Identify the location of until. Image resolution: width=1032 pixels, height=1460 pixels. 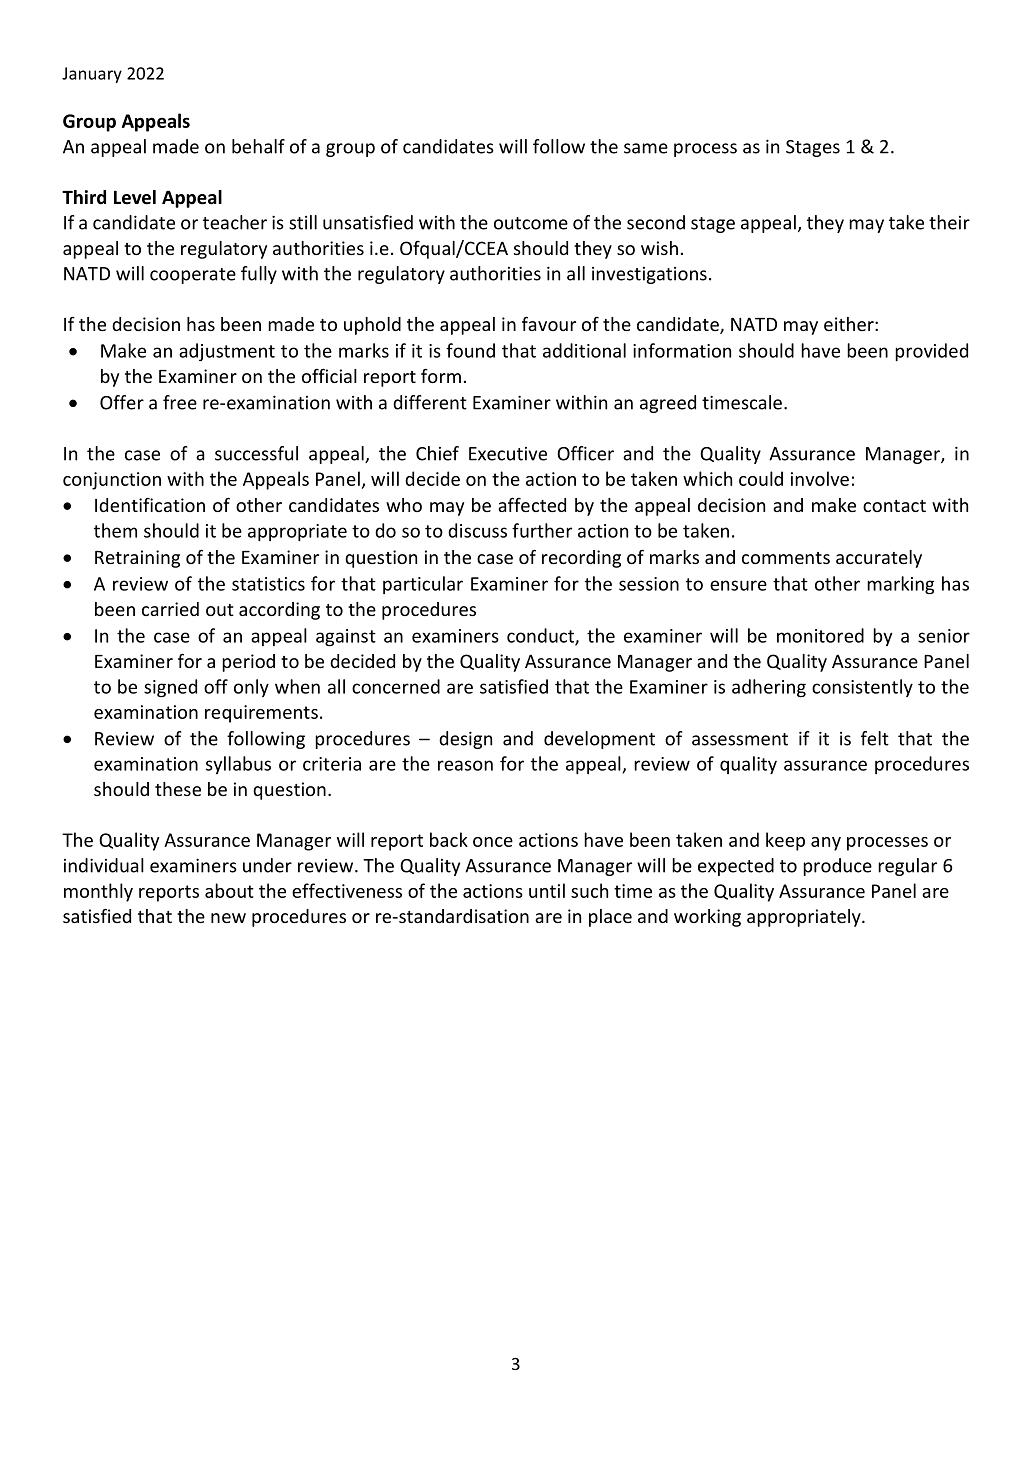
(547, 890).
